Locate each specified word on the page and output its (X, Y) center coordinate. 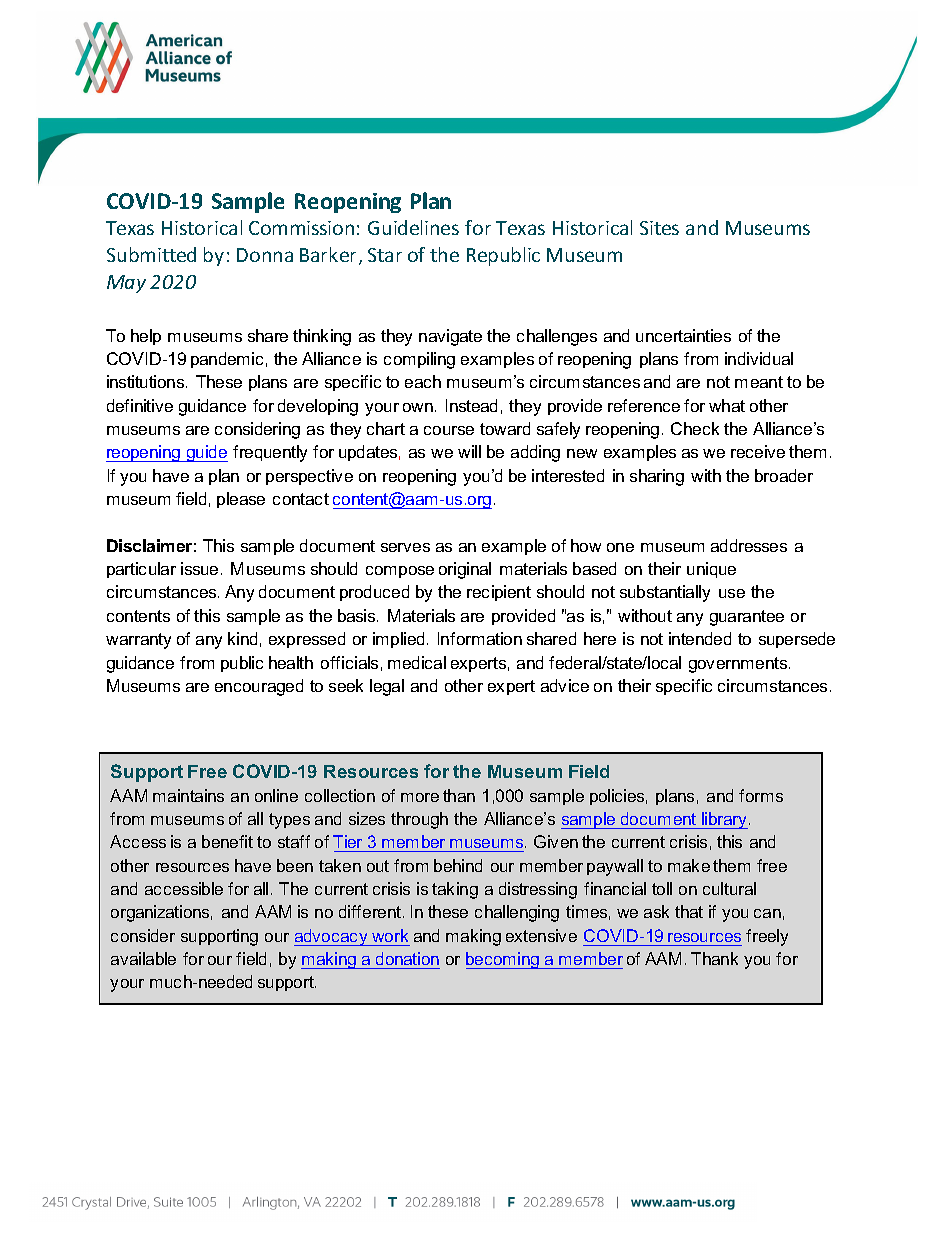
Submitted (151, 254)
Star (385, 255)
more (420, 797)
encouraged (259, 687)
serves (405, 547)
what (727, 405)
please (241, 500)
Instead (471, 405)
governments (739, 665)
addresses (749, 545)
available (143, 958)
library (725, 820)
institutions (147, 381)
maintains (188, 795)
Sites (659, 228)
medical (417, 662)
